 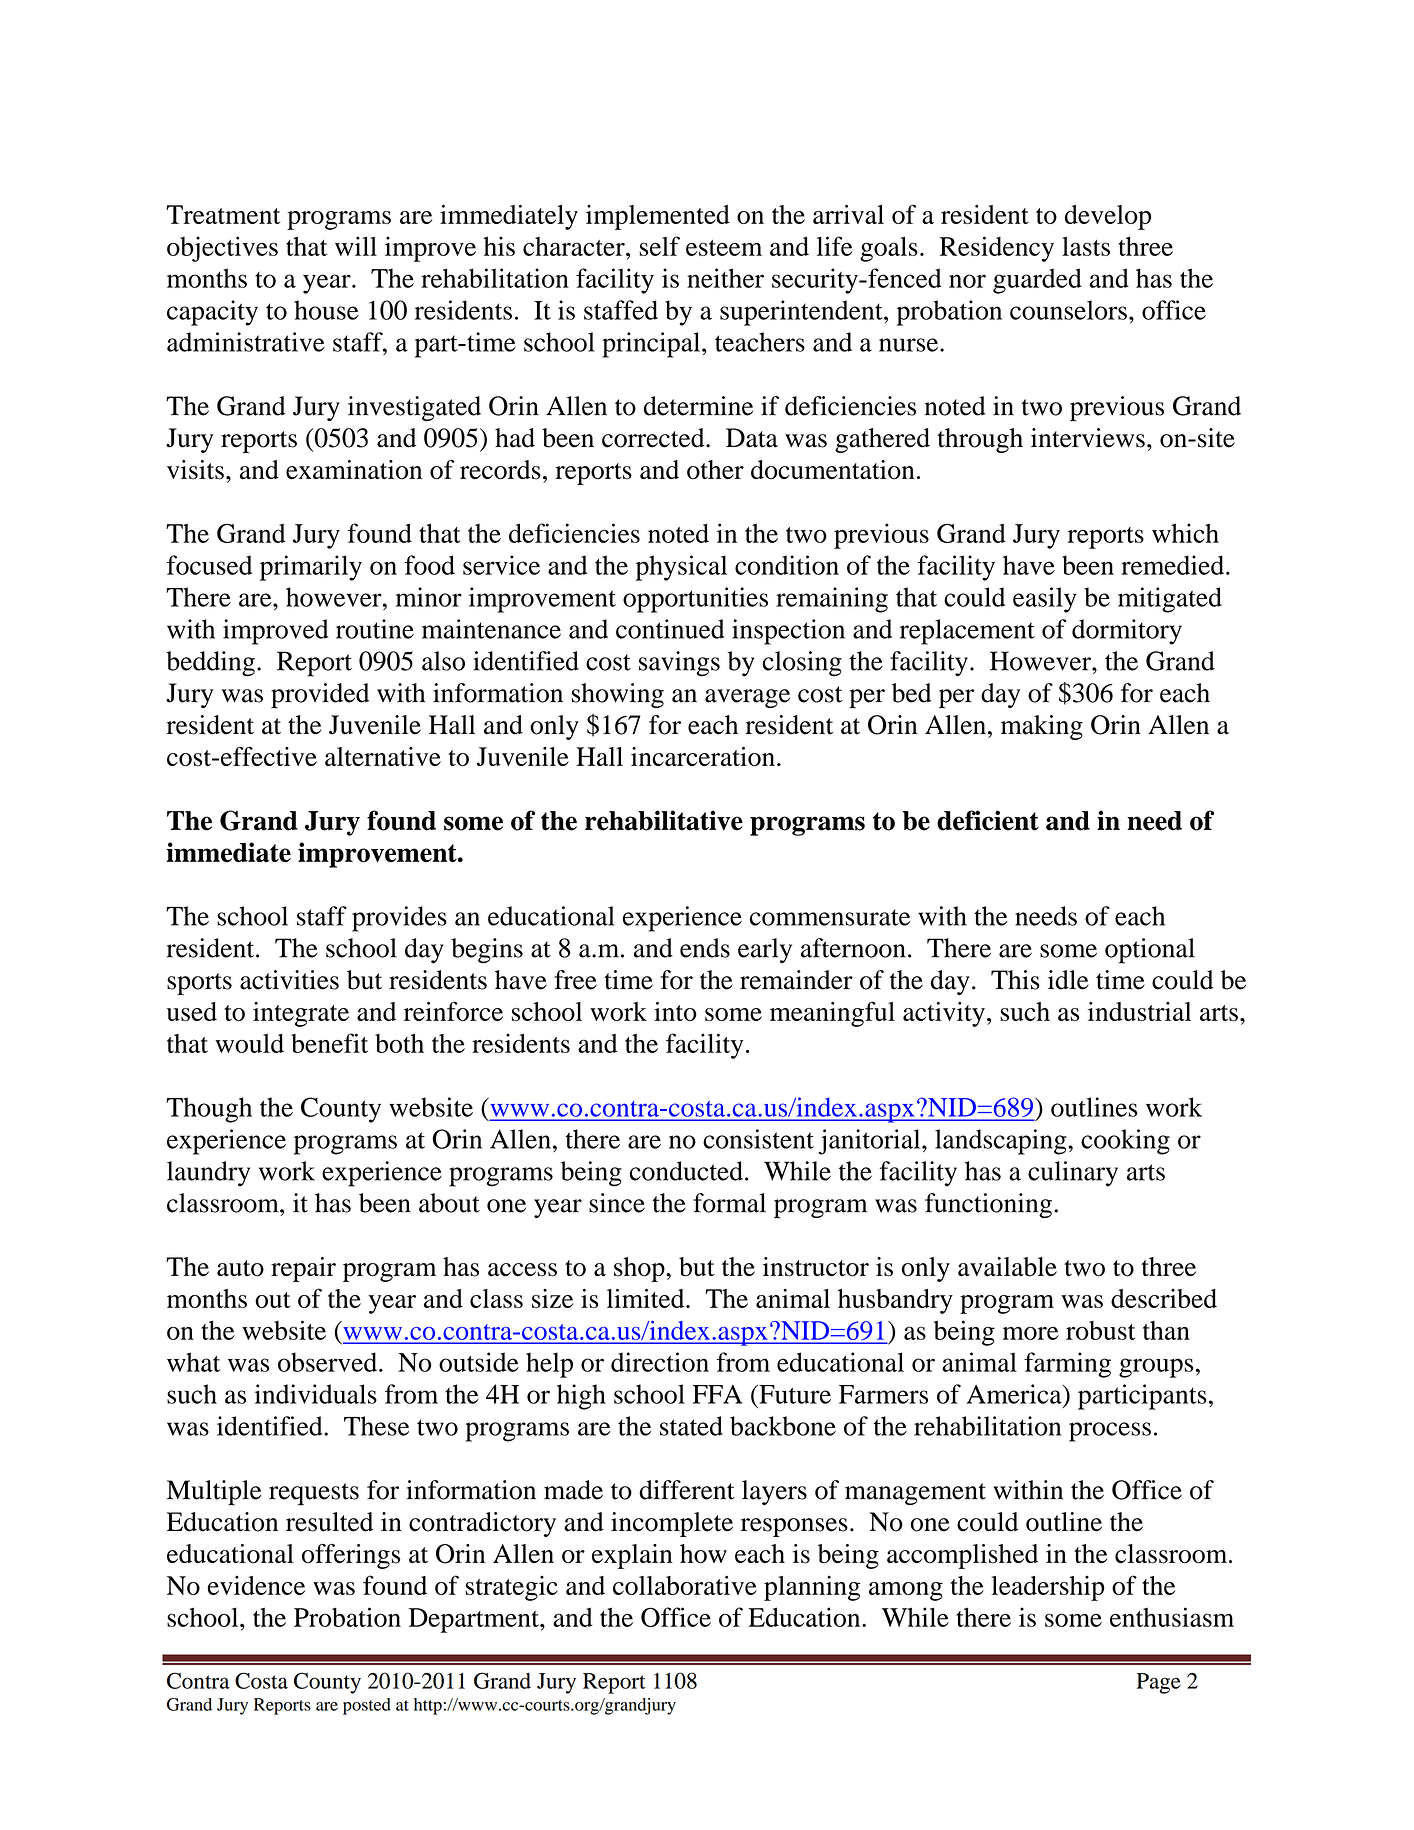 What do you see at coordinates (695, 600) in the screenshot?
I see `opportunities` at bounding box center [695, 600].
